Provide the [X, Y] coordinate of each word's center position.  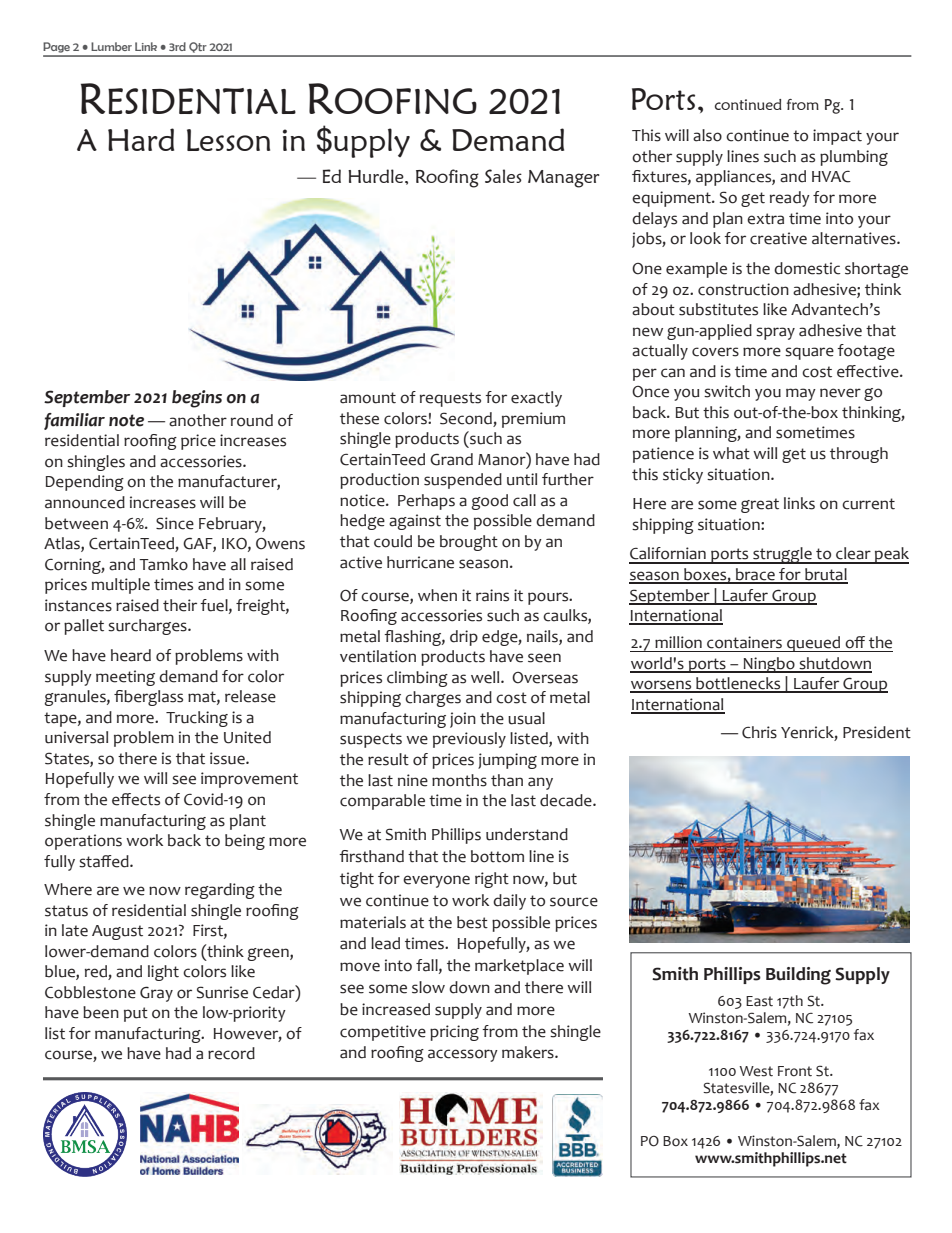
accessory [463, 1055]
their [180, 605]
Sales [503, 176]
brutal [825, 575]
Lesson [228, 140]
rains [492, 595]
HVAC [831, 177]
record [231, 1053]
